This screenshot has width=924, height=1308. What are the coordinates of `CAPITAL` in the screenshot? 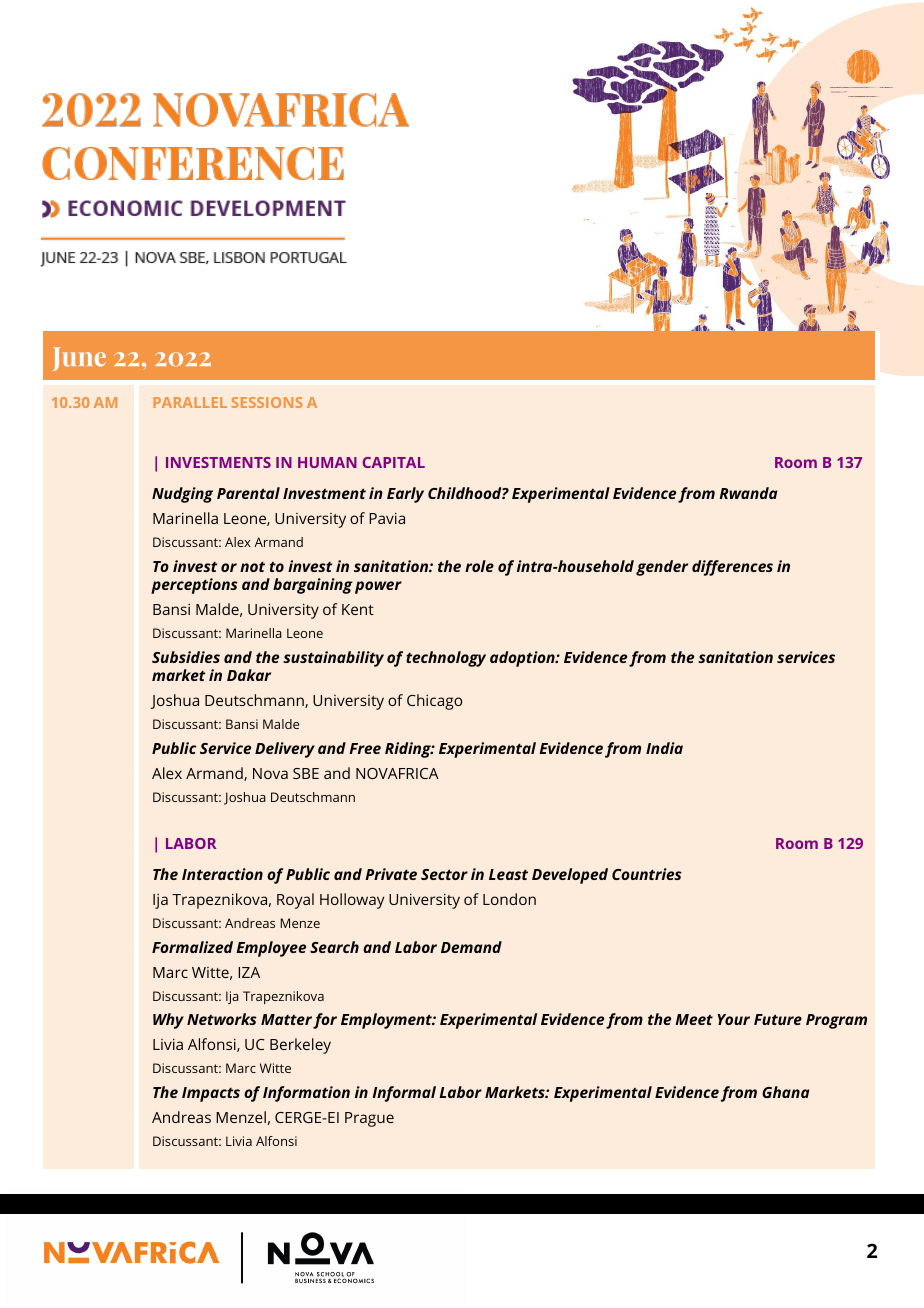 It's located at (393, 462).
